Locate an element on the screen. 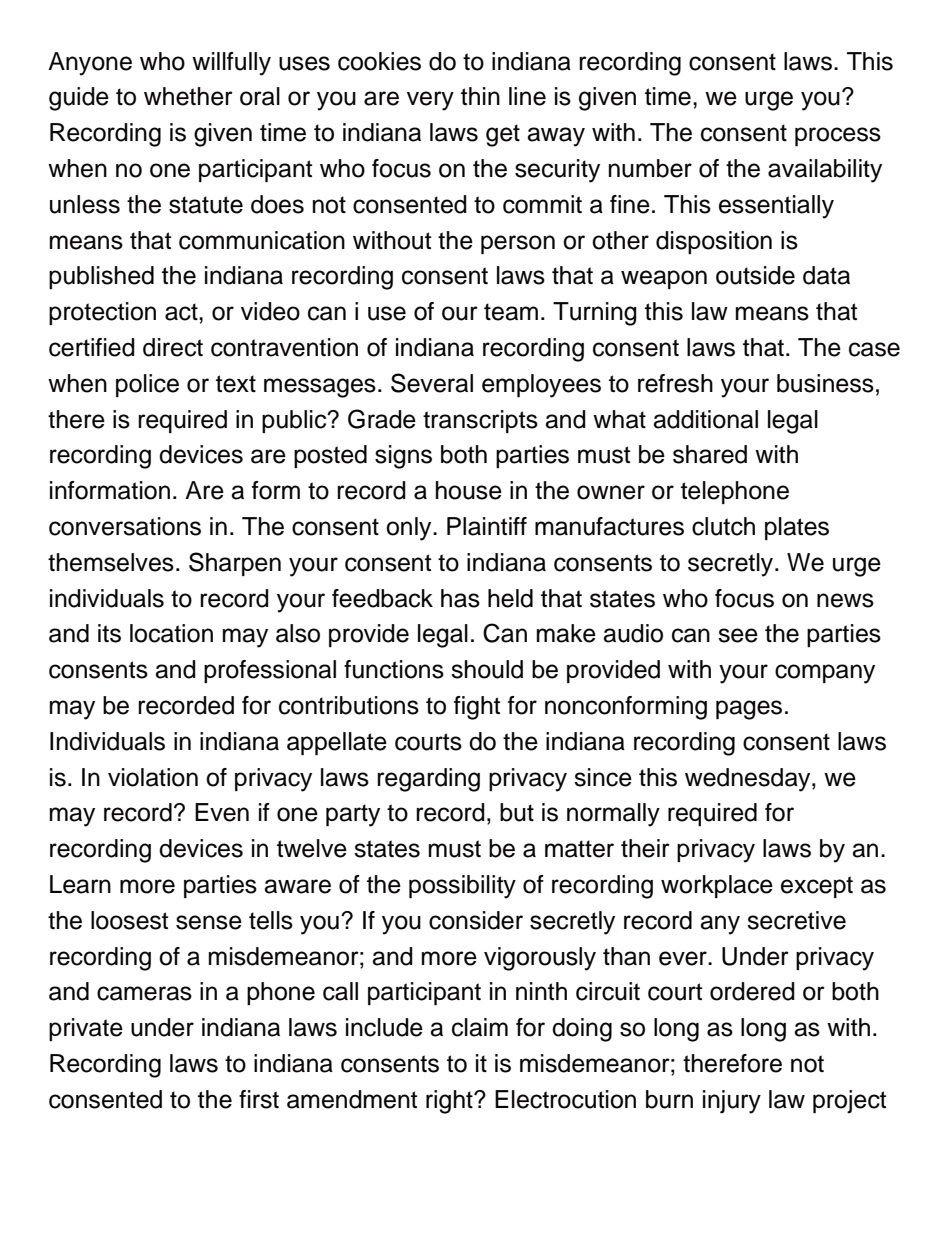  thin is located at coordinates (480, 96).
